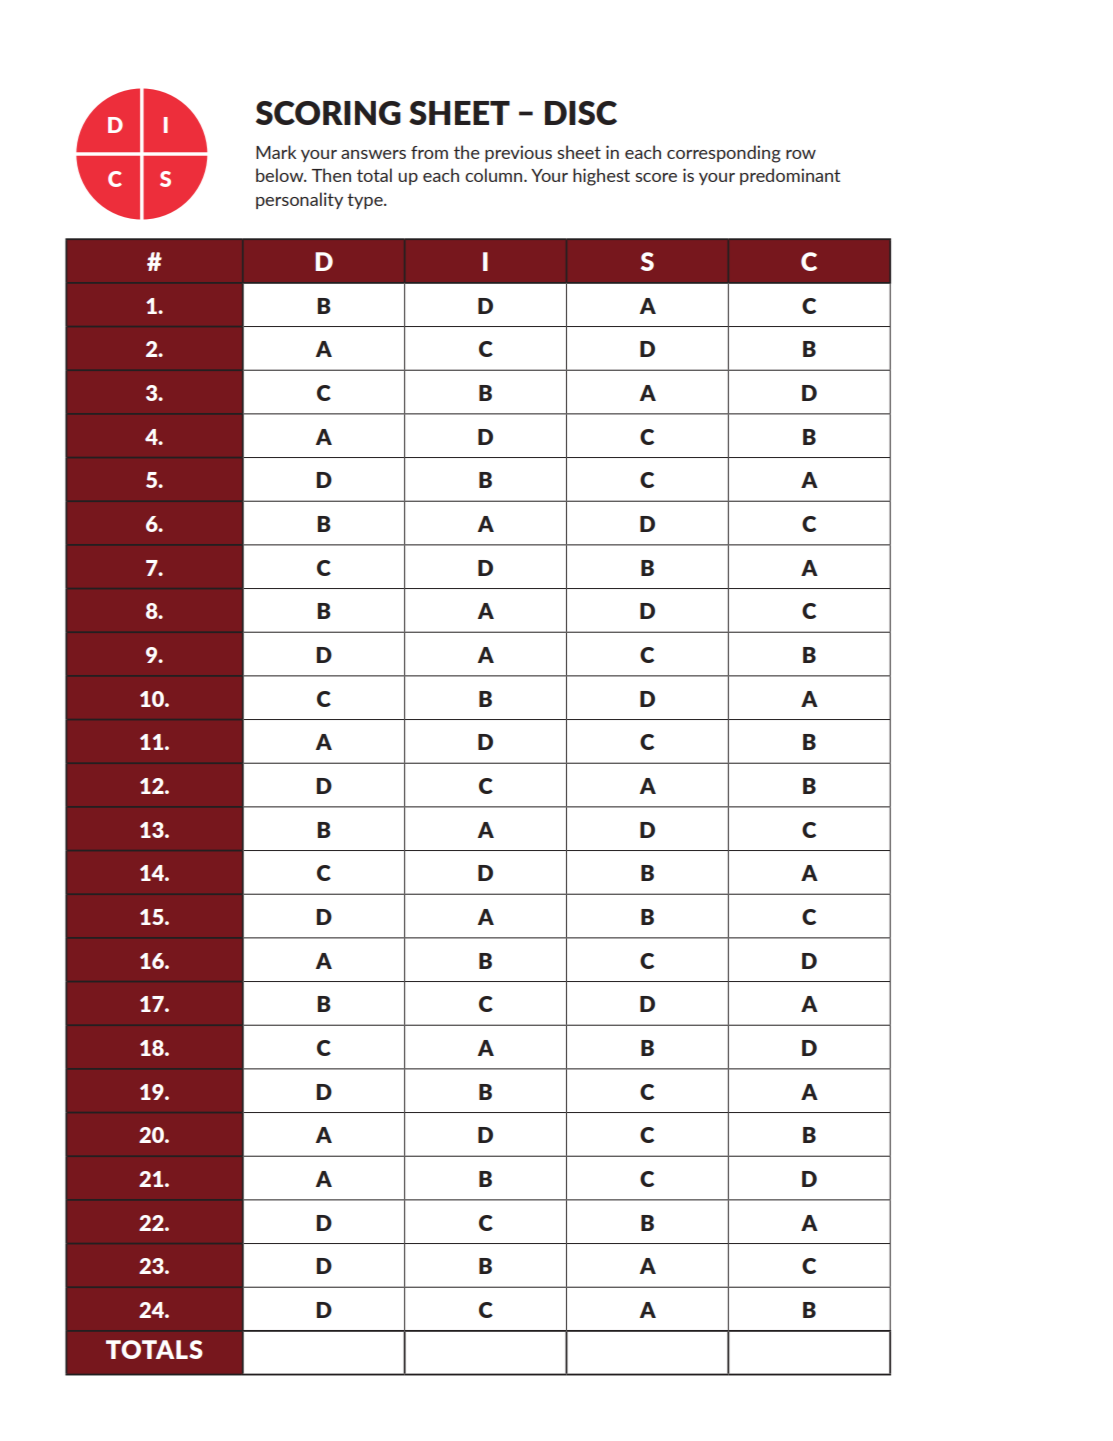 The height and width of the page is (1441, 1113). What do you see at coordinates (373, 154) in the page?
I see `answers` at bounding box center [373, 154].
